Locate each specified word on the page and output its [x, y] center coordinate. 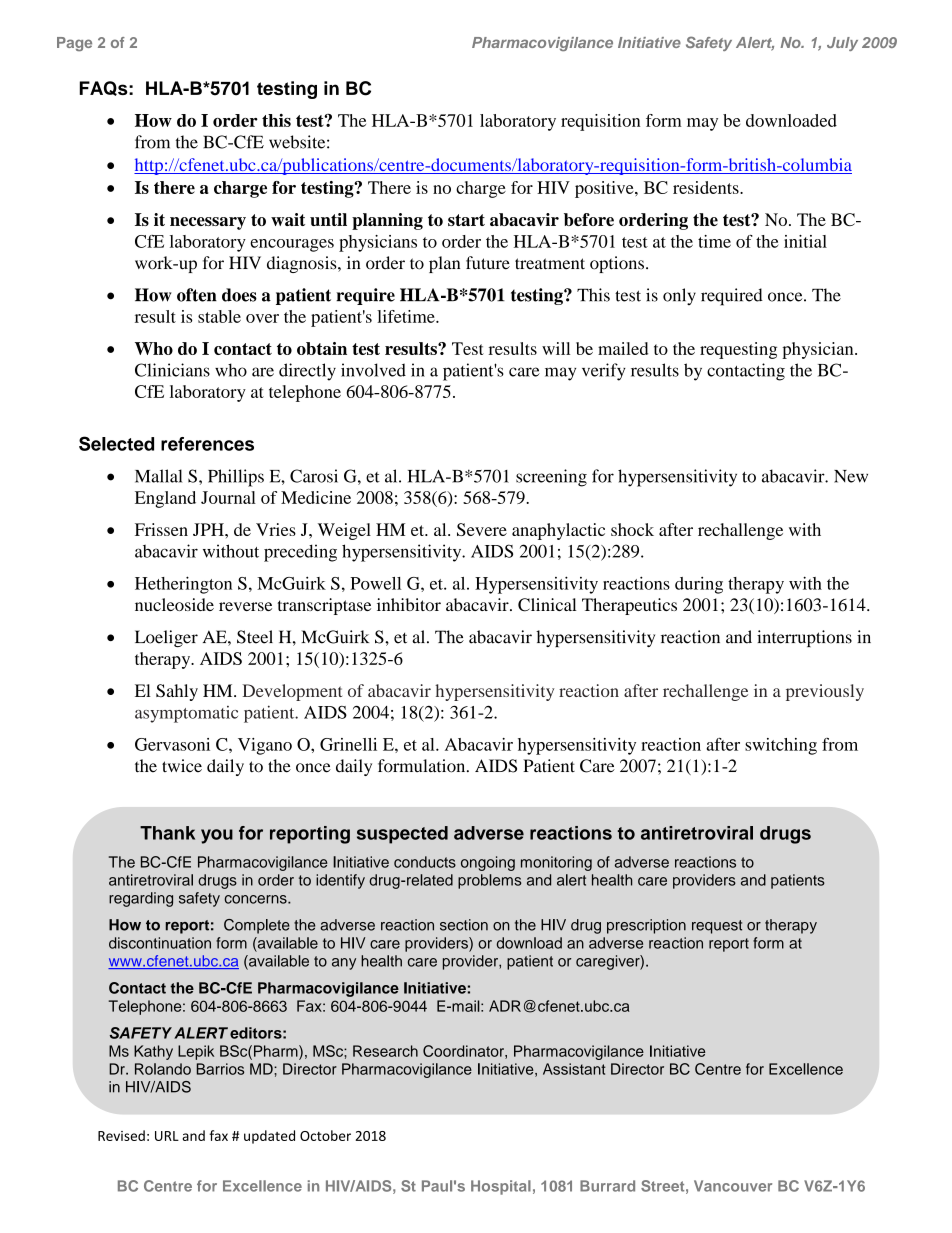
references [207, 444]
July [842, 44]
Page [74, 44]
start [466, 220]
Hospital [501, 1187]
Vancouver [733, 1186]
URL [167, 1136]
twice [182, 766]
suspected [402, 835]
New [851, 476]
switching [781, 746]
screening [551, 478]
